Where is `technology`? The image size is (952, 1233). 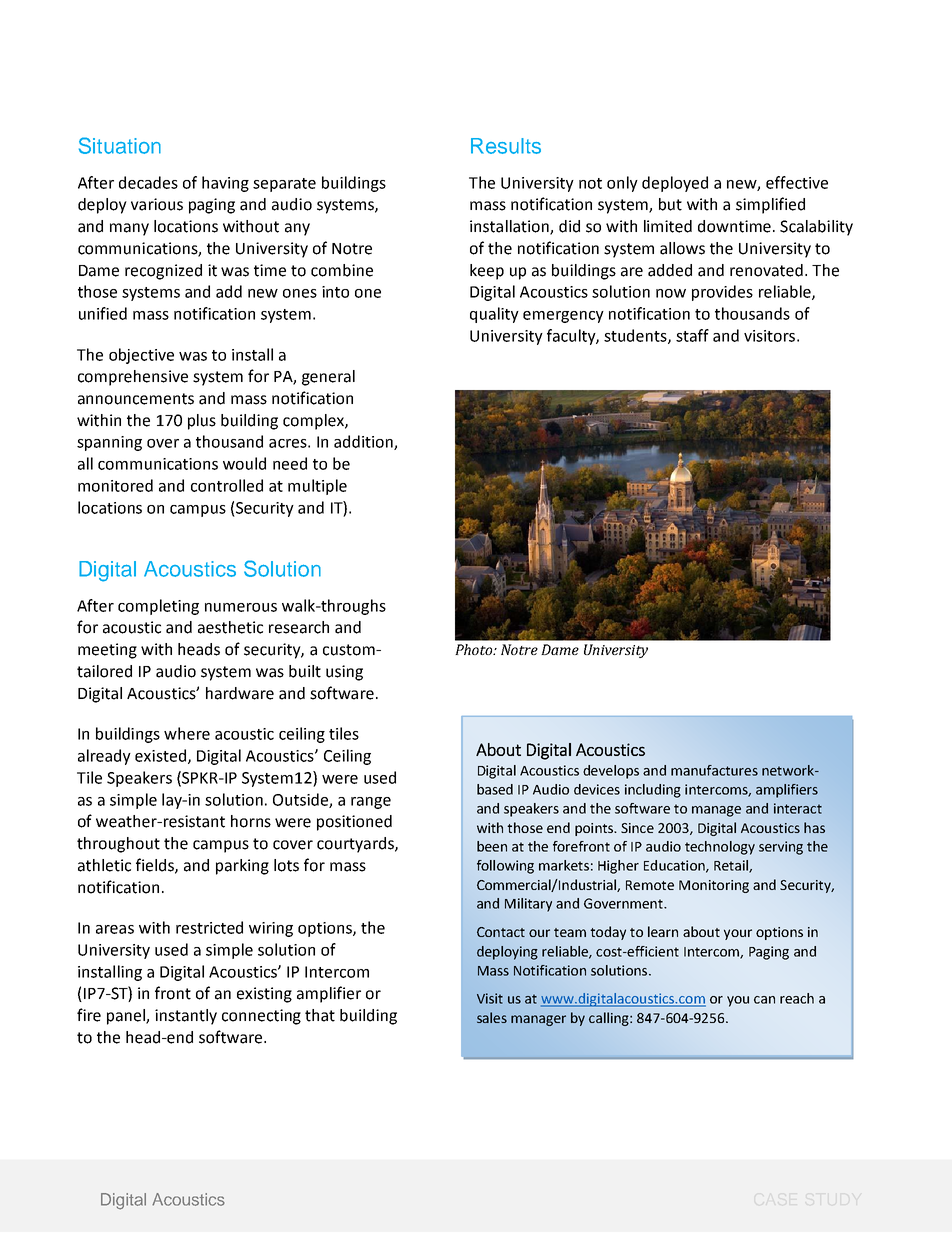 technology is located at coordinates (720, 848).
